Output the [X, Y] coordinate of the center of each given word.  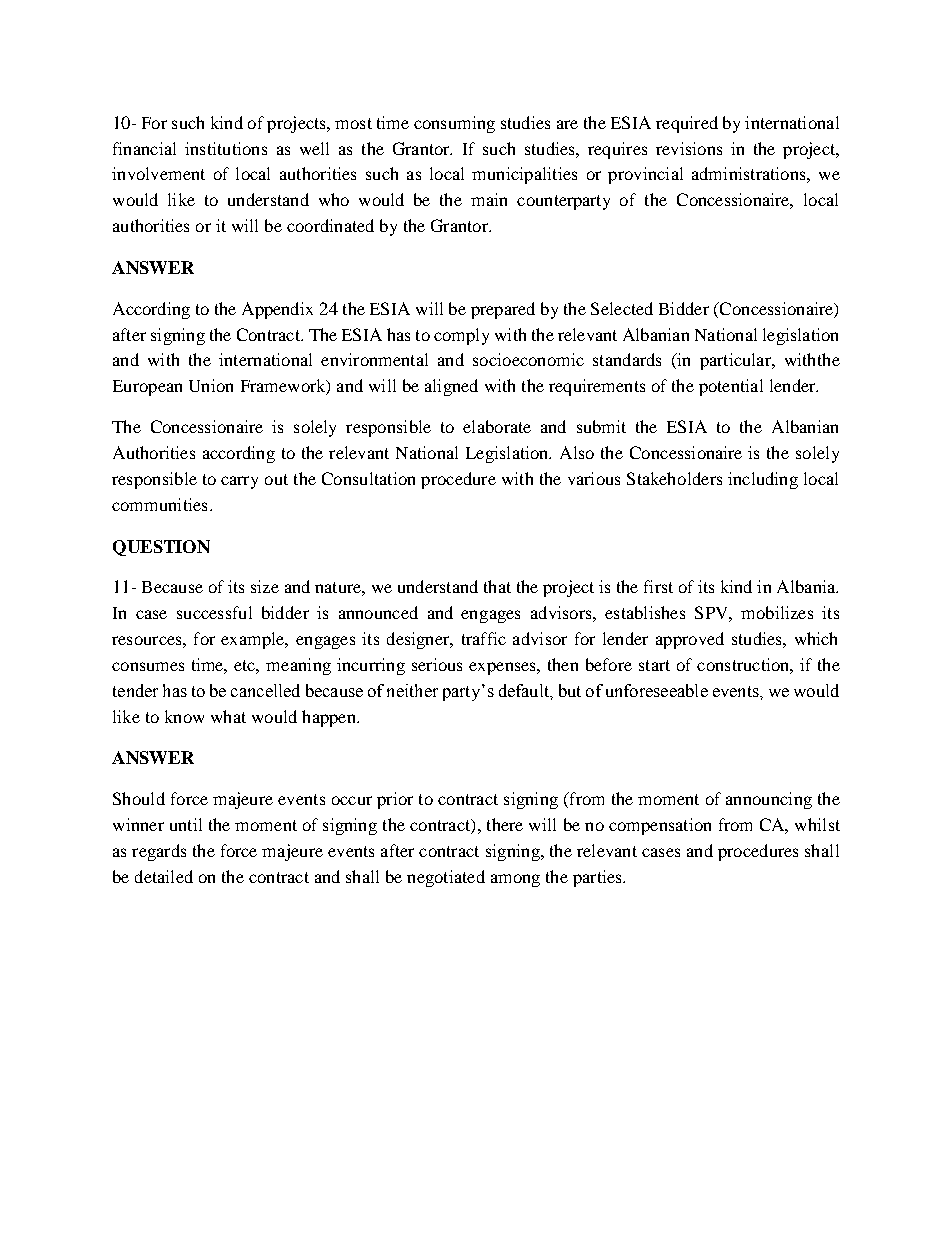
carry [239, 482]
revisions [689, 148]
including [763, 480]
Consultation [368, 478]
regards [159, 852]
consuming [454, 124]
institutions [226, 148]
